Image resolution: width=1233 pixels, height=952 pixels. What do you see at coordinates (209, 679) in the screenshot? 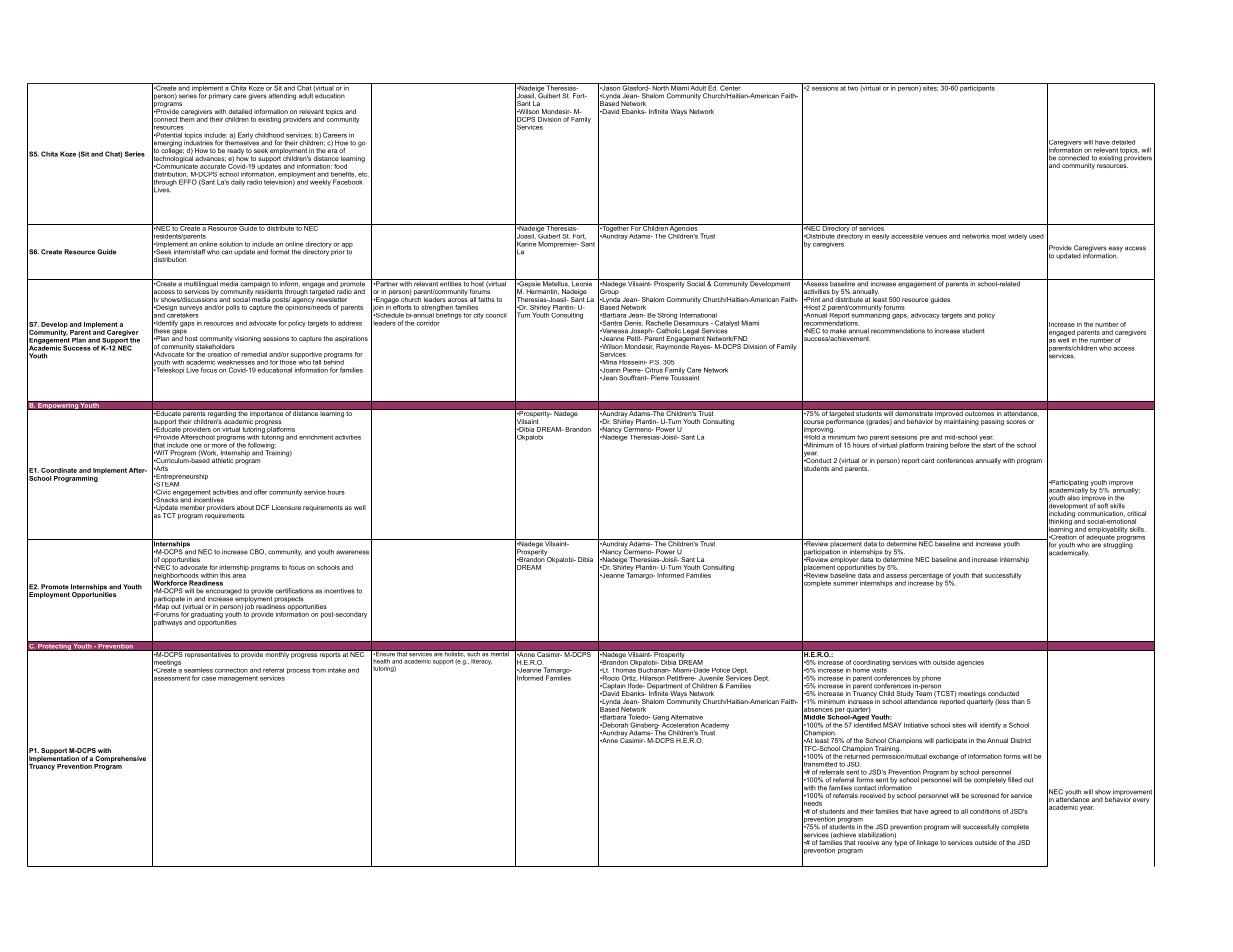
I see `case` at bounding box center [209, 679].
